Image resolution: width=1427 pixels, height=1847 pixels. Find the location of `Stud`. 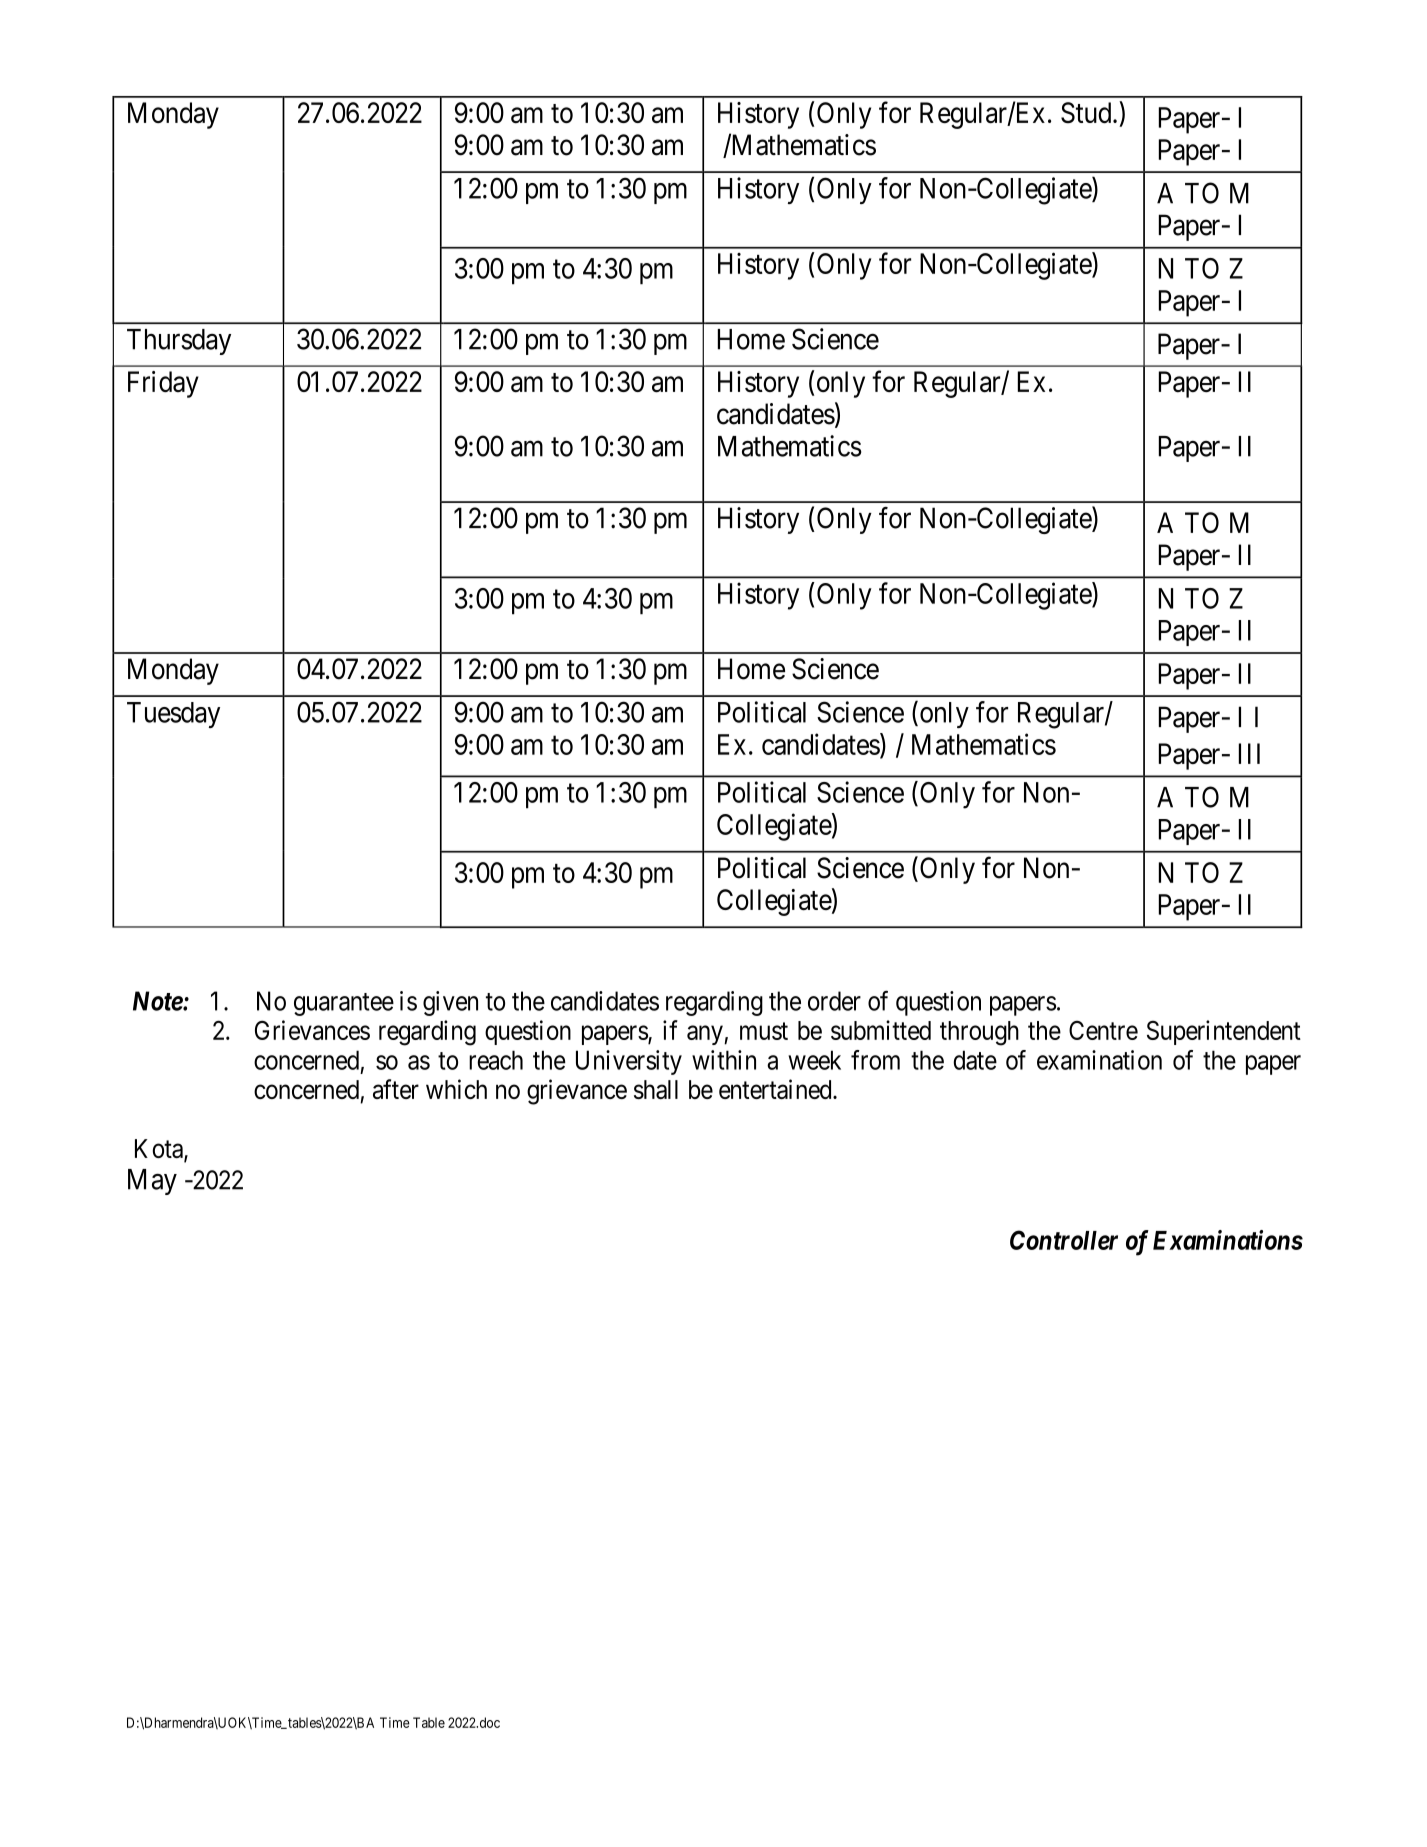

Stud is located at coordinates (1087, 113).
